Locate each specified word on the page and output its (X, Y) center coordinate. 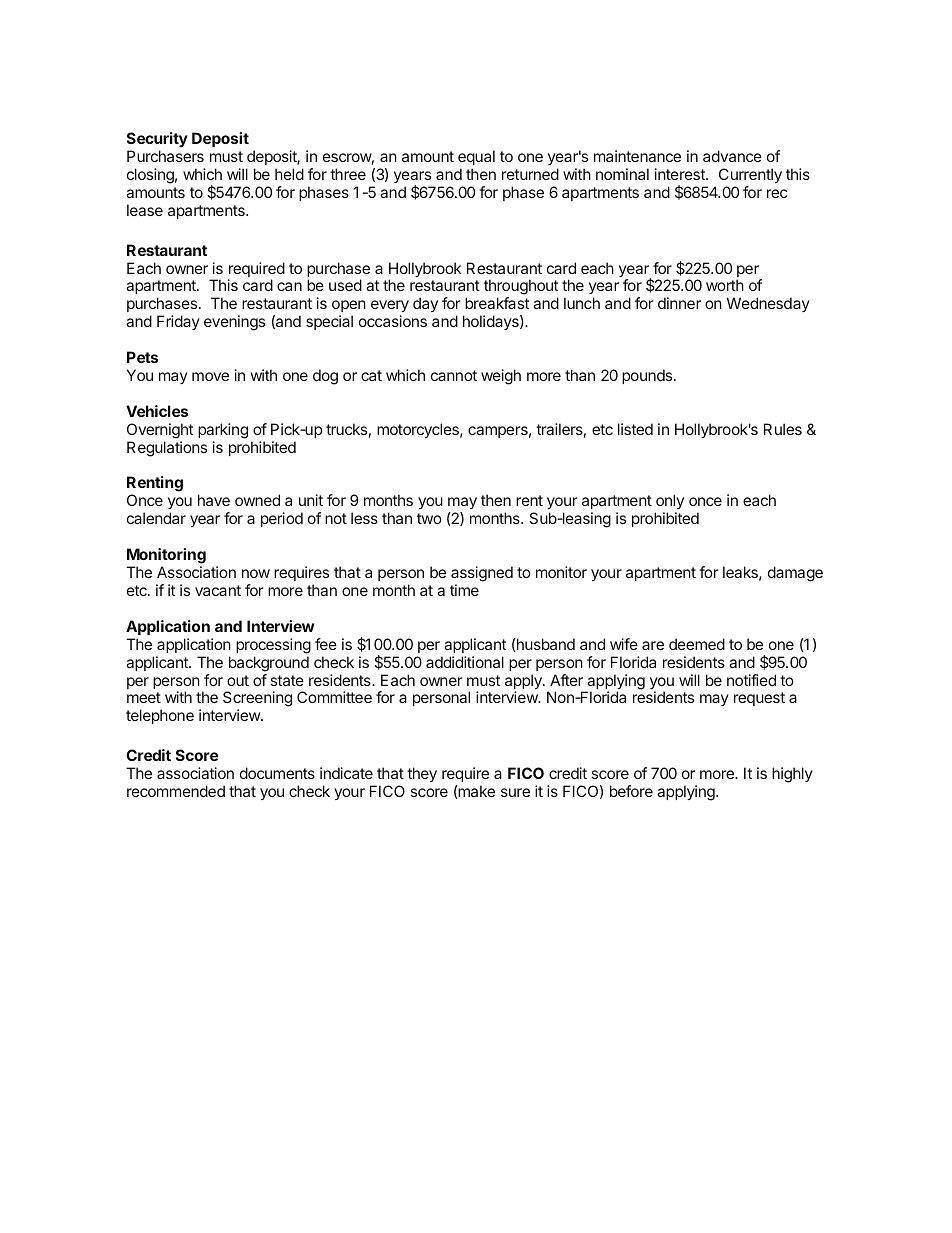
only (669, 503)
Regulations (167, 449)
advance (732, 156)
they (422, 774)
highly (792, 775)
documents (277, 773)
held (289, 174)
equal (476, 157)
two (429, 518)
